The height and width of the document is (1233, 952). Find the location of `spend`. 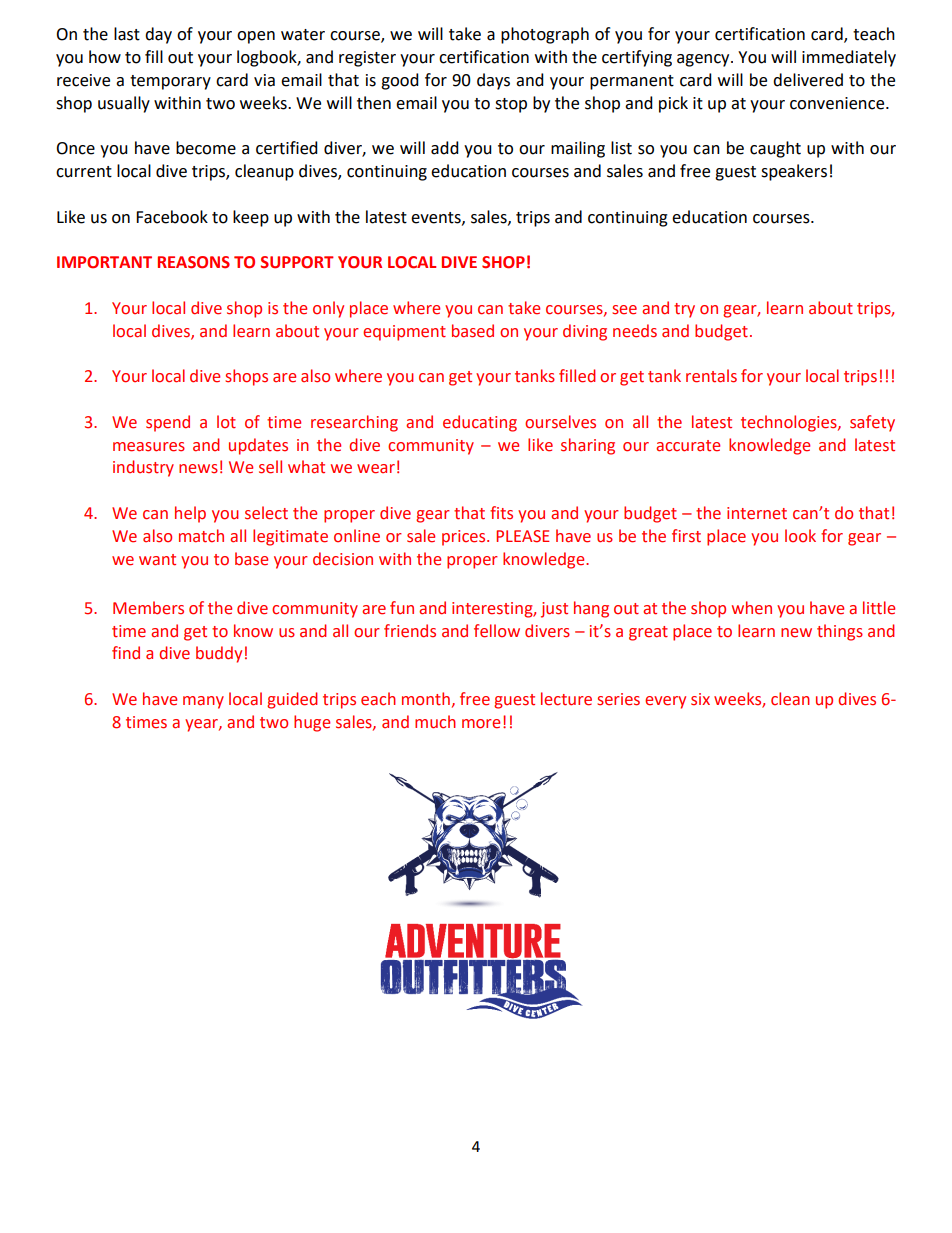

spend is located at coordinates (168, 423).
